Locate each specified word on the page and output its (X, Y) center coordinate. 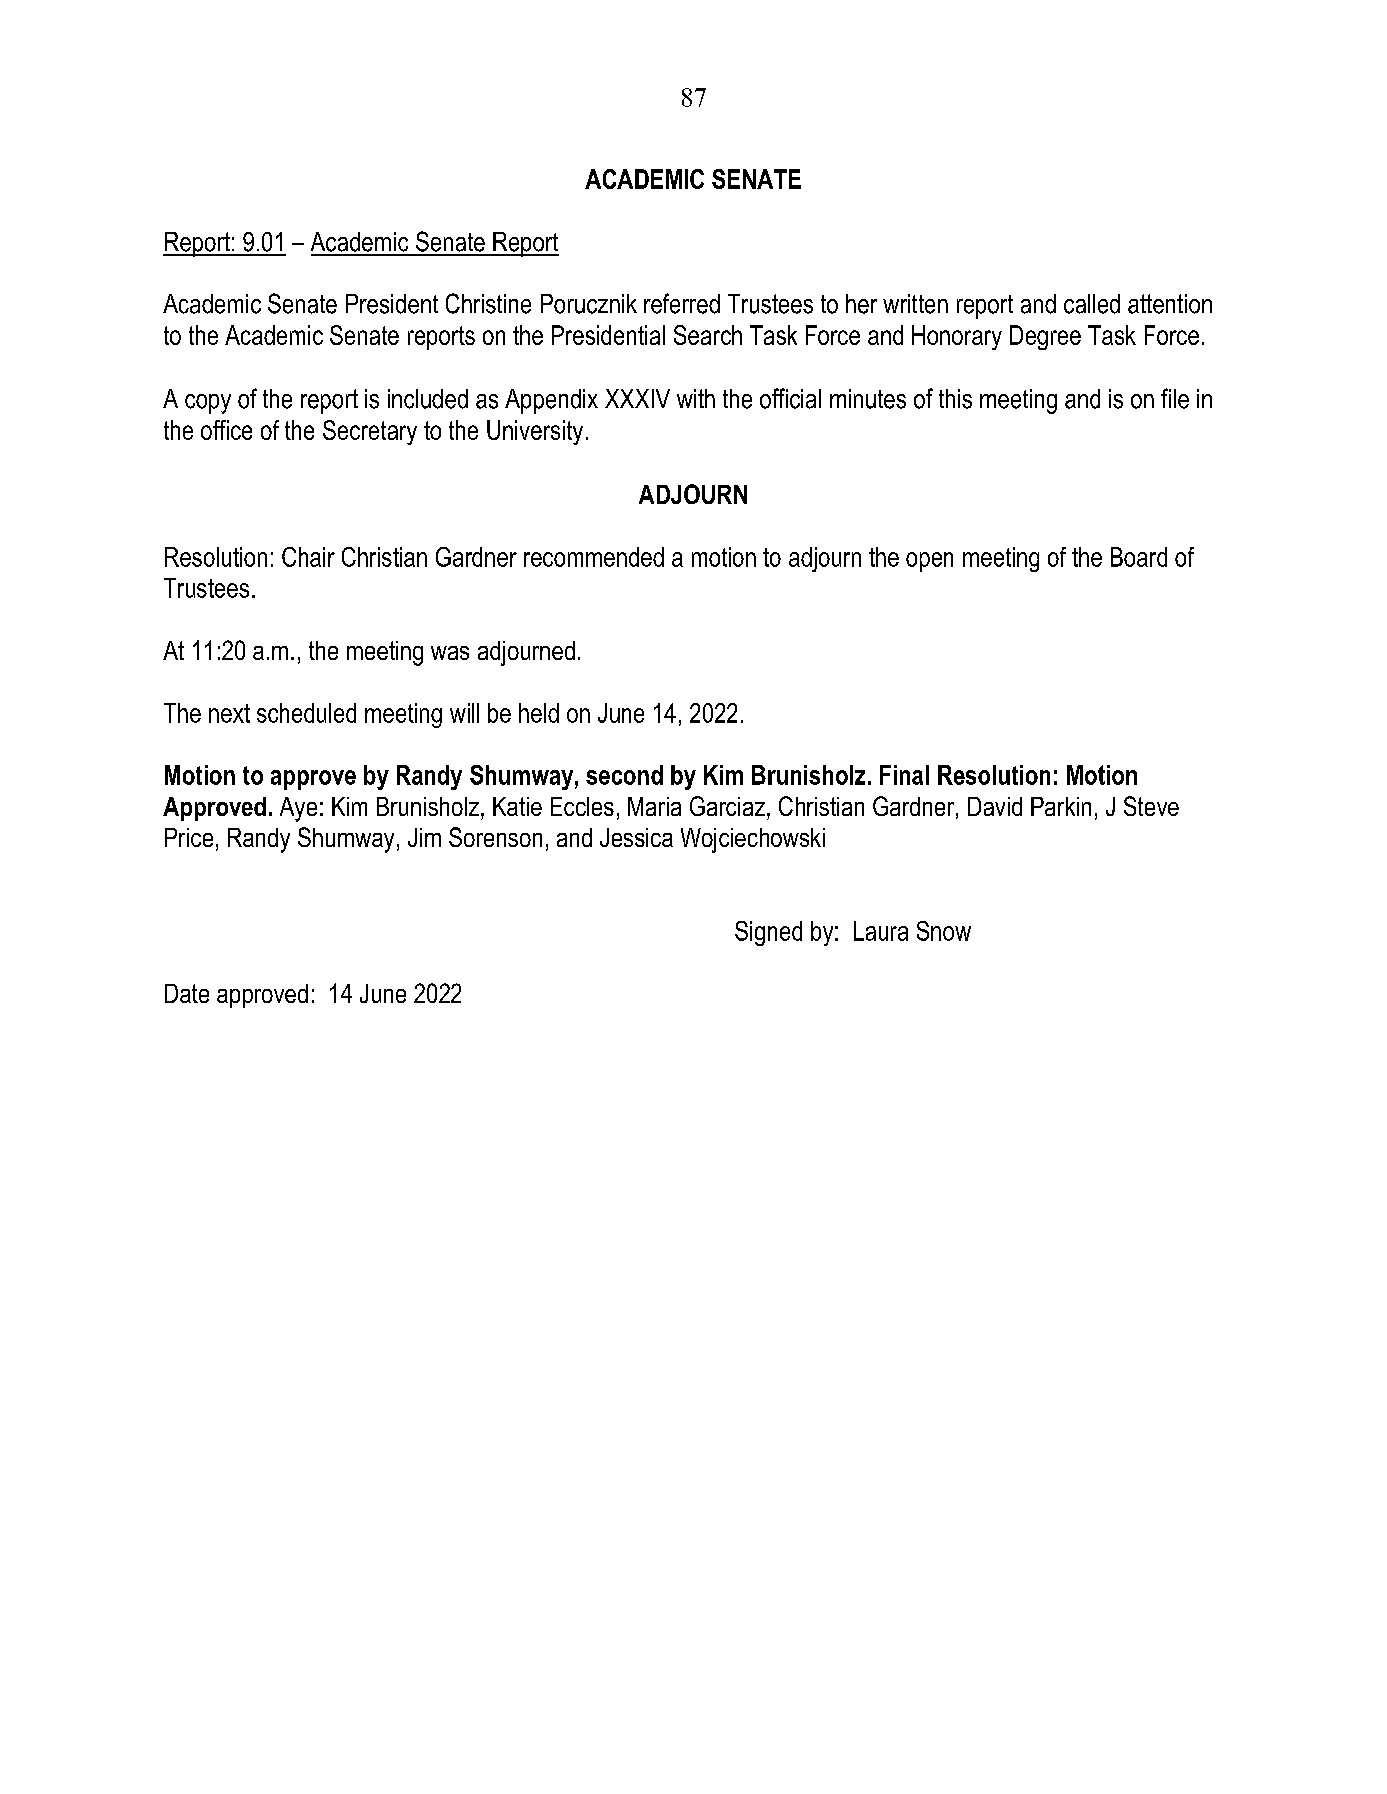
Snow (944, 931)
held (539, 713)
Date (187, 993)
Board (1139, 557)
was (450, 653)
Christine (488, 303)
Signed (768, 933)
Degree (1045, 337)
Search (708, 335)
